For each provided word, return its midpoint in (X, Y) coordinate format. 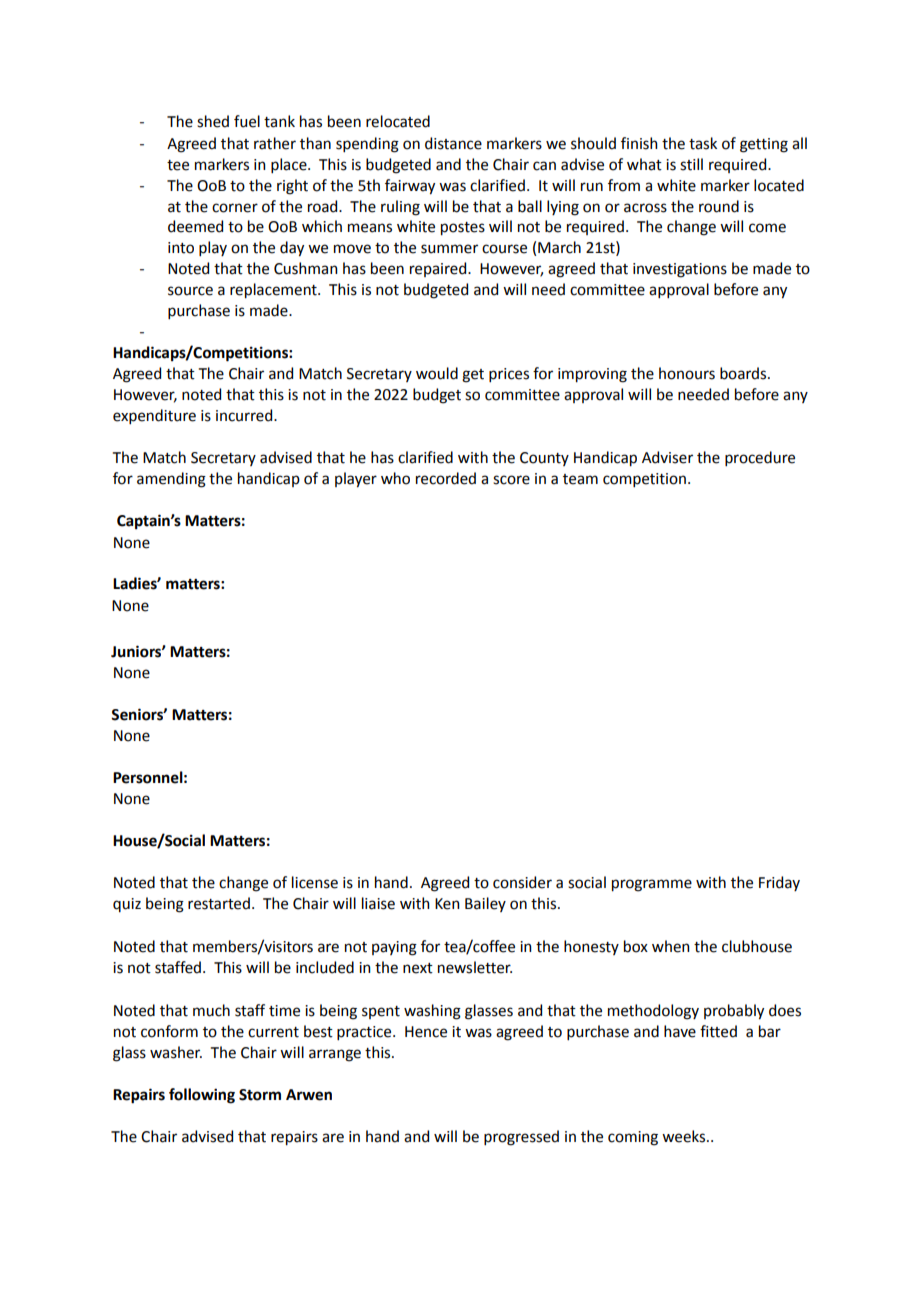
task (703, 143)
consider (522, 882)
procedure (760, 458)
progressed (521, 1138)
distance (453, 143)
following (202, 1096)
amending (171, 480)
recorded (446, 478)
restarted (219, 903)
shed (213, 121)
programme (652, 885)
